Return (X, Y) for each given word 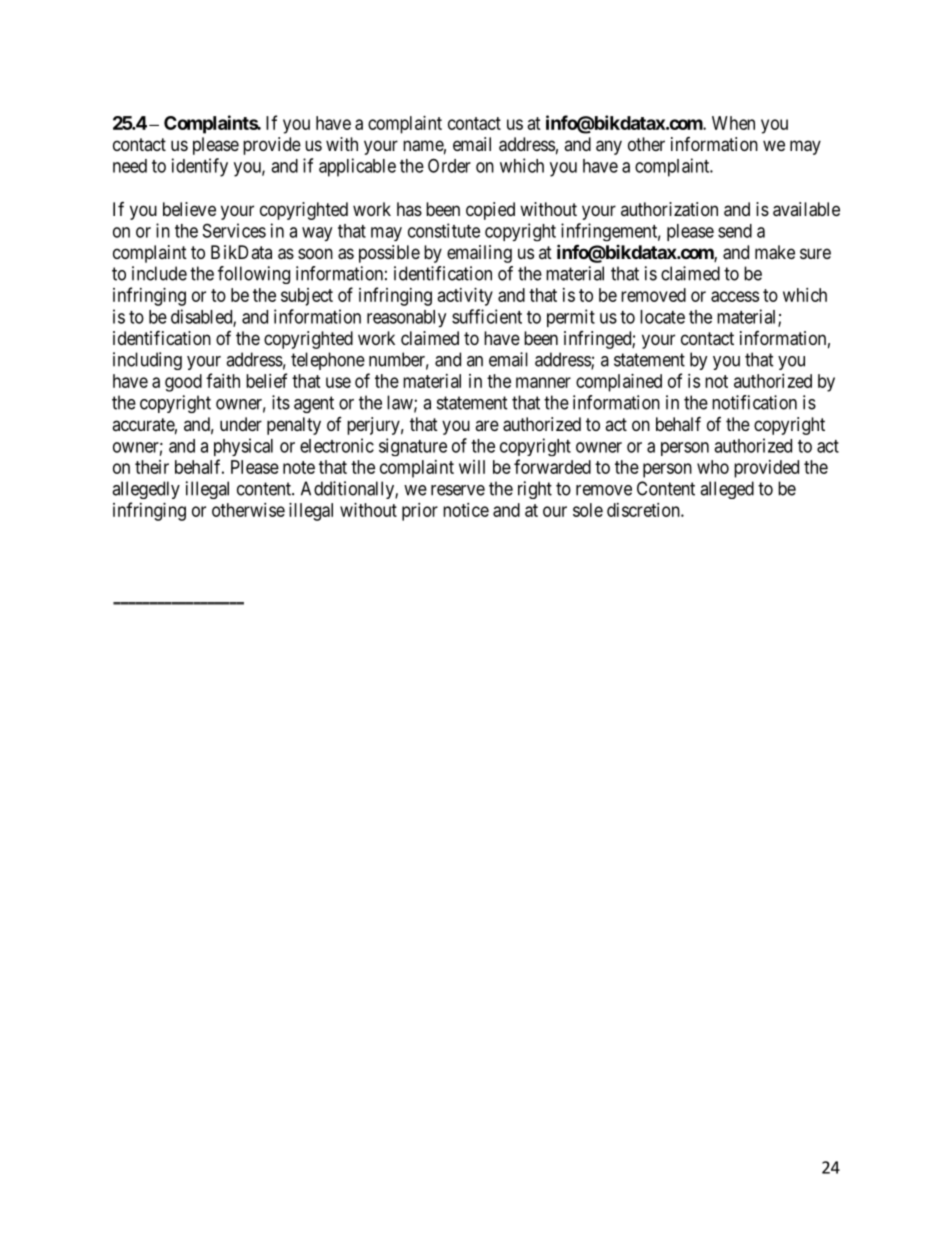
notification (754, 402)
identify (200, 167)
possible (389, 254)
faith (223, 380)
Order (449, 165)
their (152, 467)
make (775, 252)
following (254, 275)
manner (543, 382)
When (733, 123)
